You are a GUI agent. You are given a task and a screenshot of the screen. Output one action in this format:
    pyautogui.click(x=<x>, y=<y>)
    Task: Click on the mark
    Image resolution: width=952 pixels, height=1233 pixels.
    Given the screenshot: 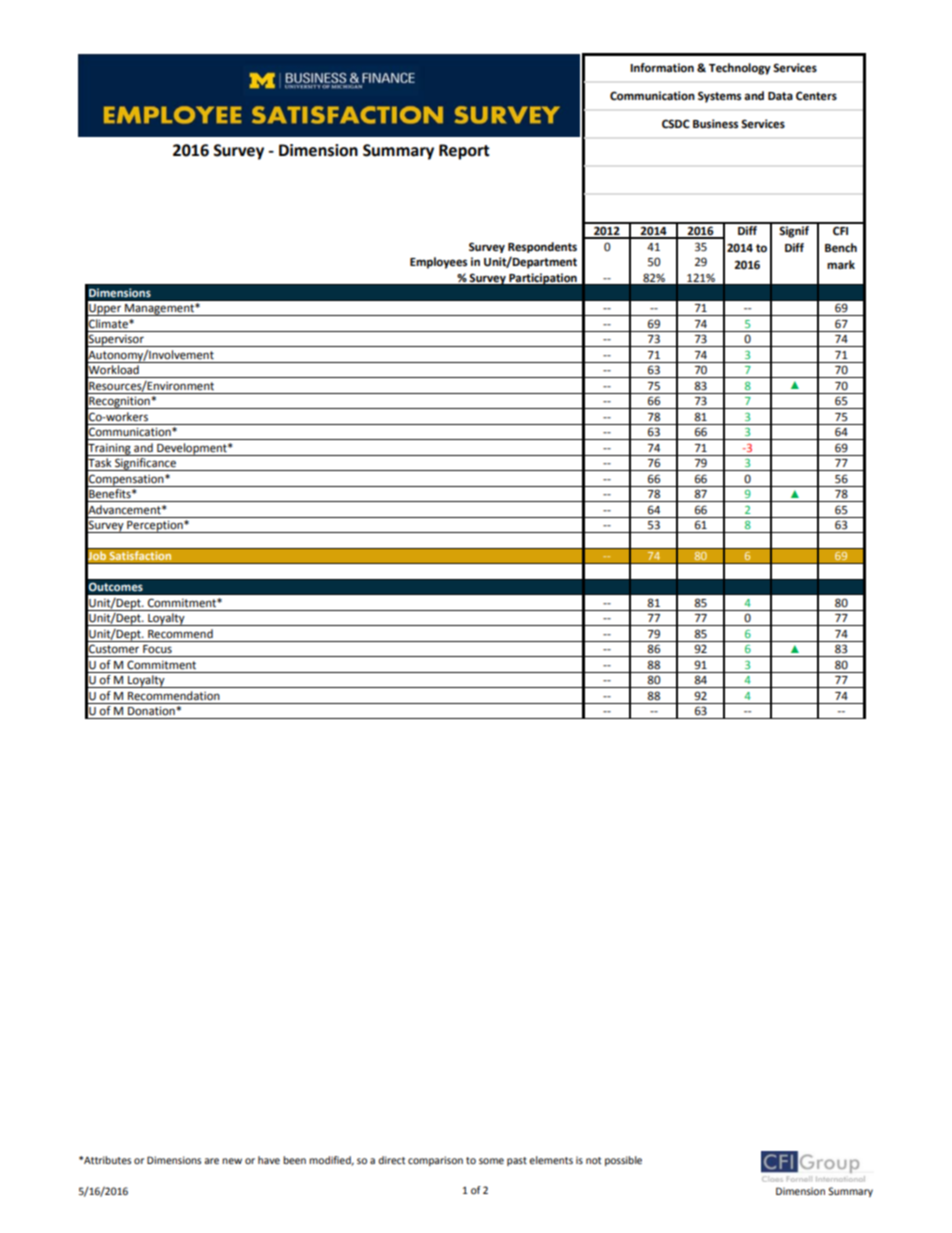 What is the action you would take?
    pyautogui.click(x=841, y=264)
